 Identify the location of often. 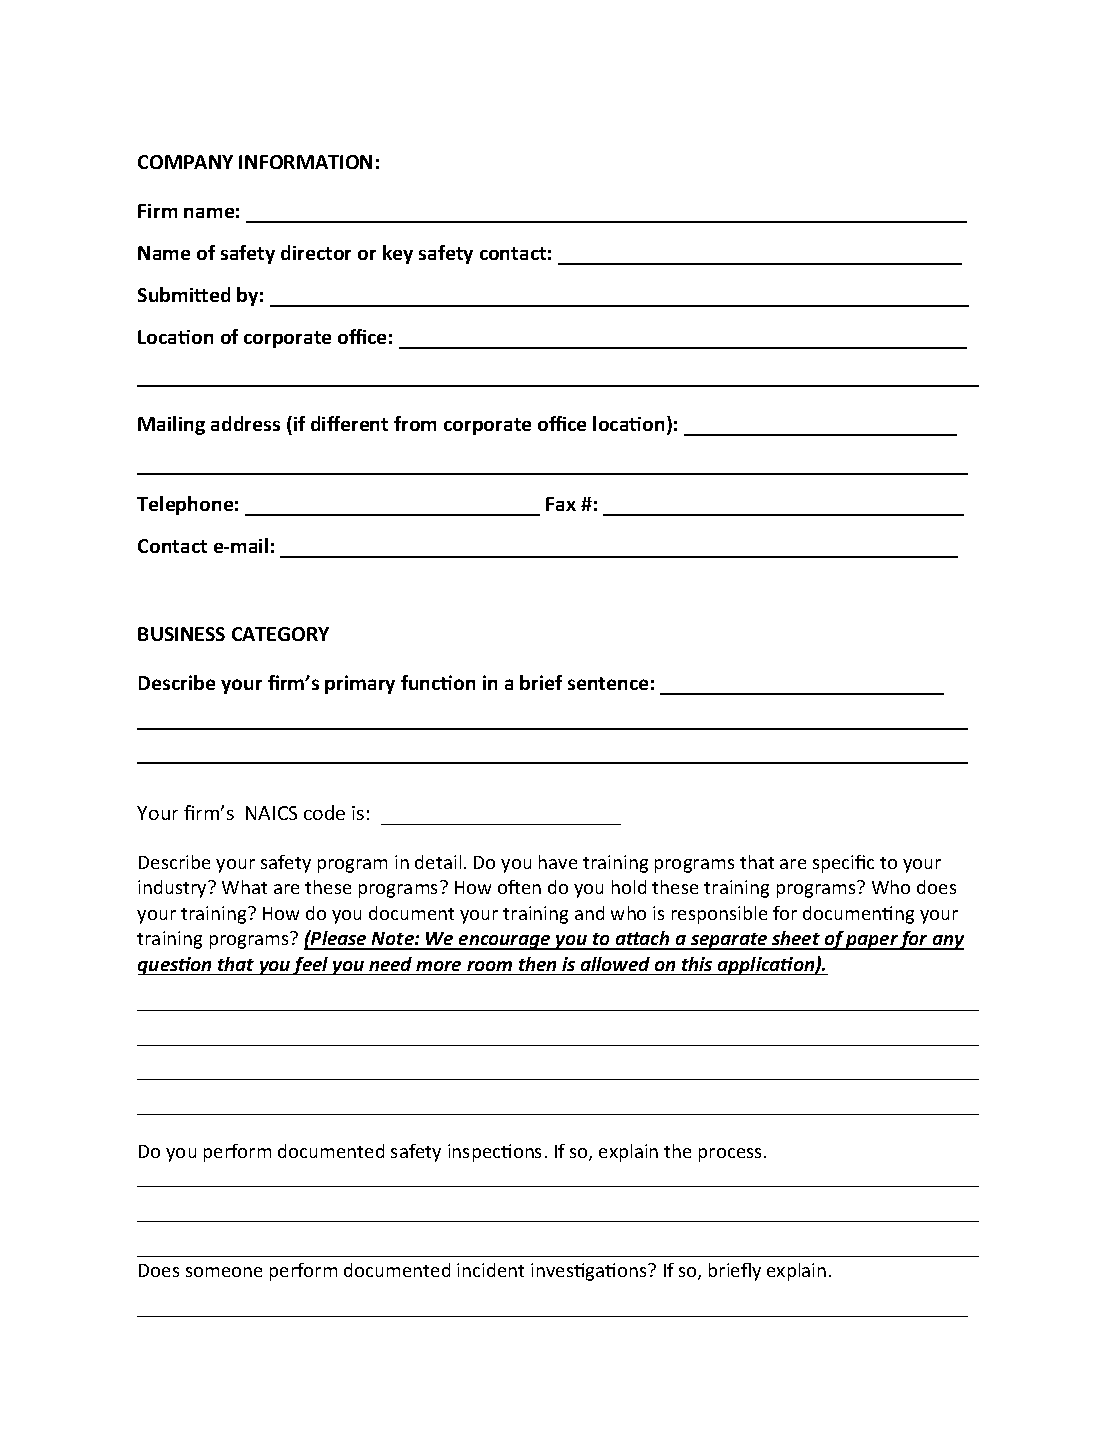
(519, 887).
